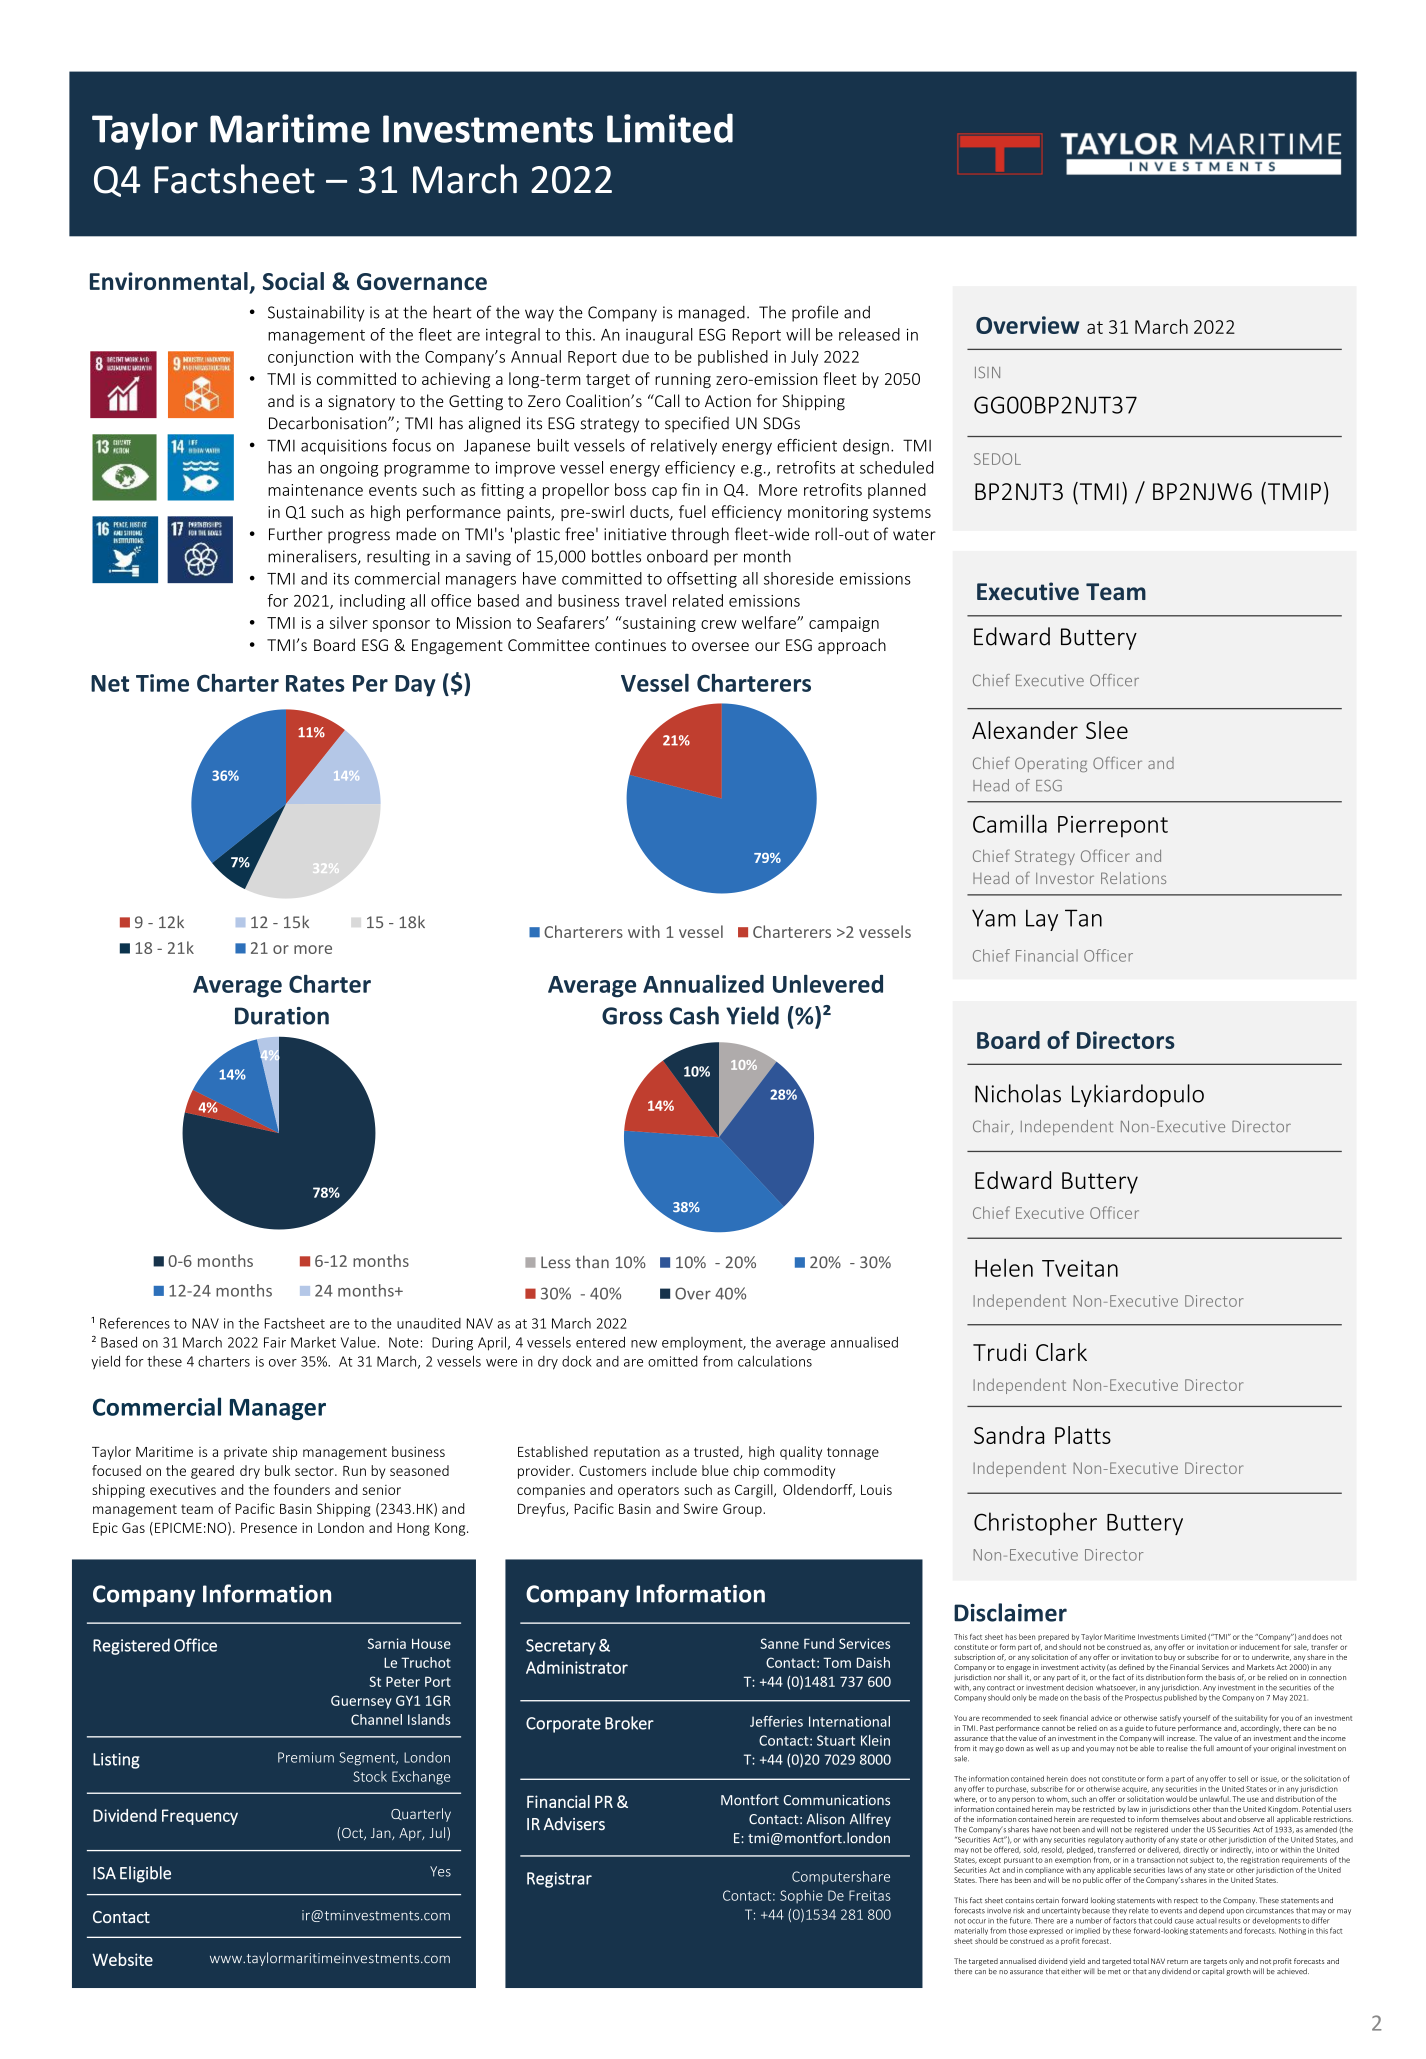  I want to click on Duration, so click(282, 1016).
